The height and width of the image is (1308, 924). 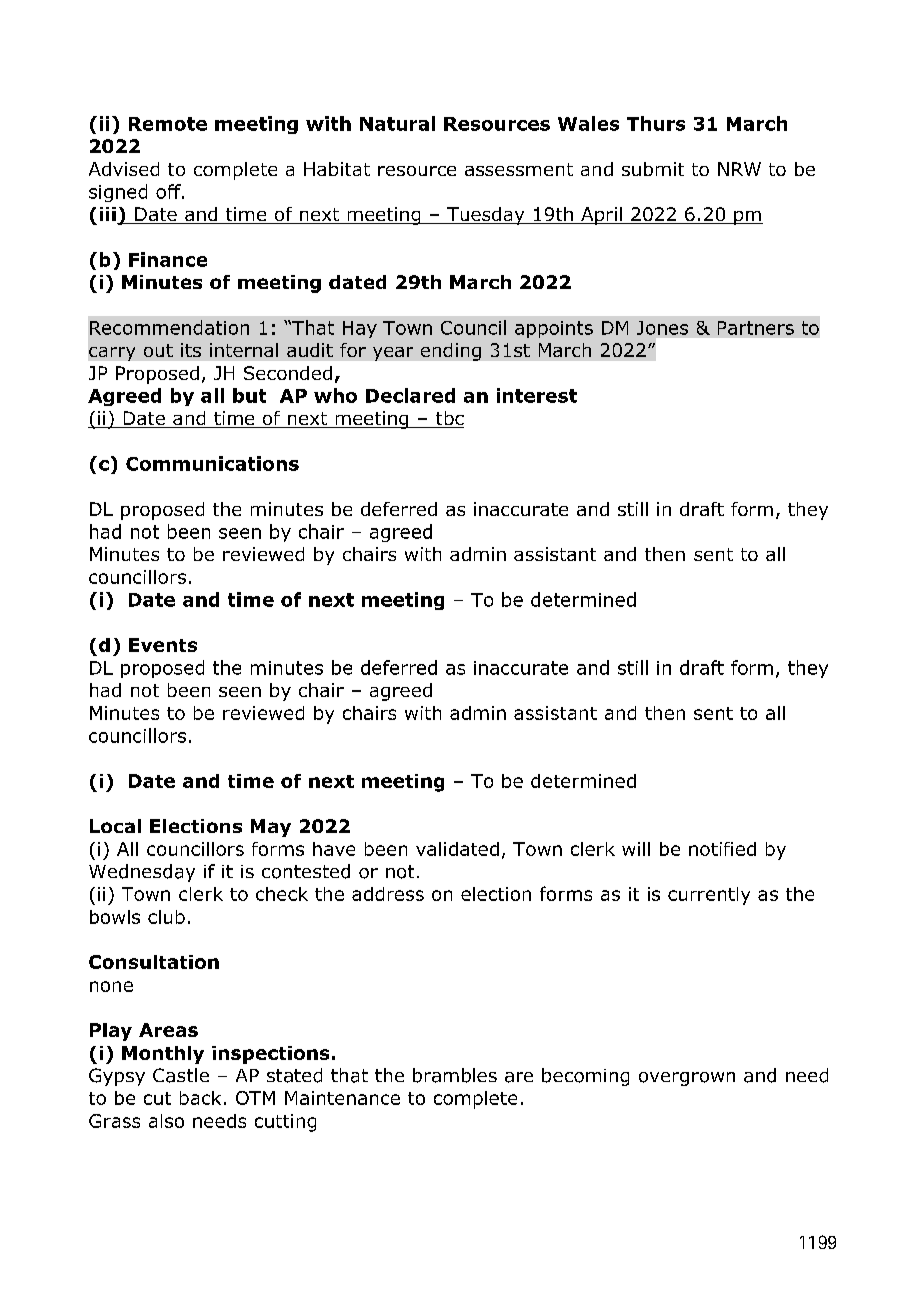 What do you see at coordinates (687, 1079) in the image?
I see `overgrown` at bounding box center [687, 1079].
